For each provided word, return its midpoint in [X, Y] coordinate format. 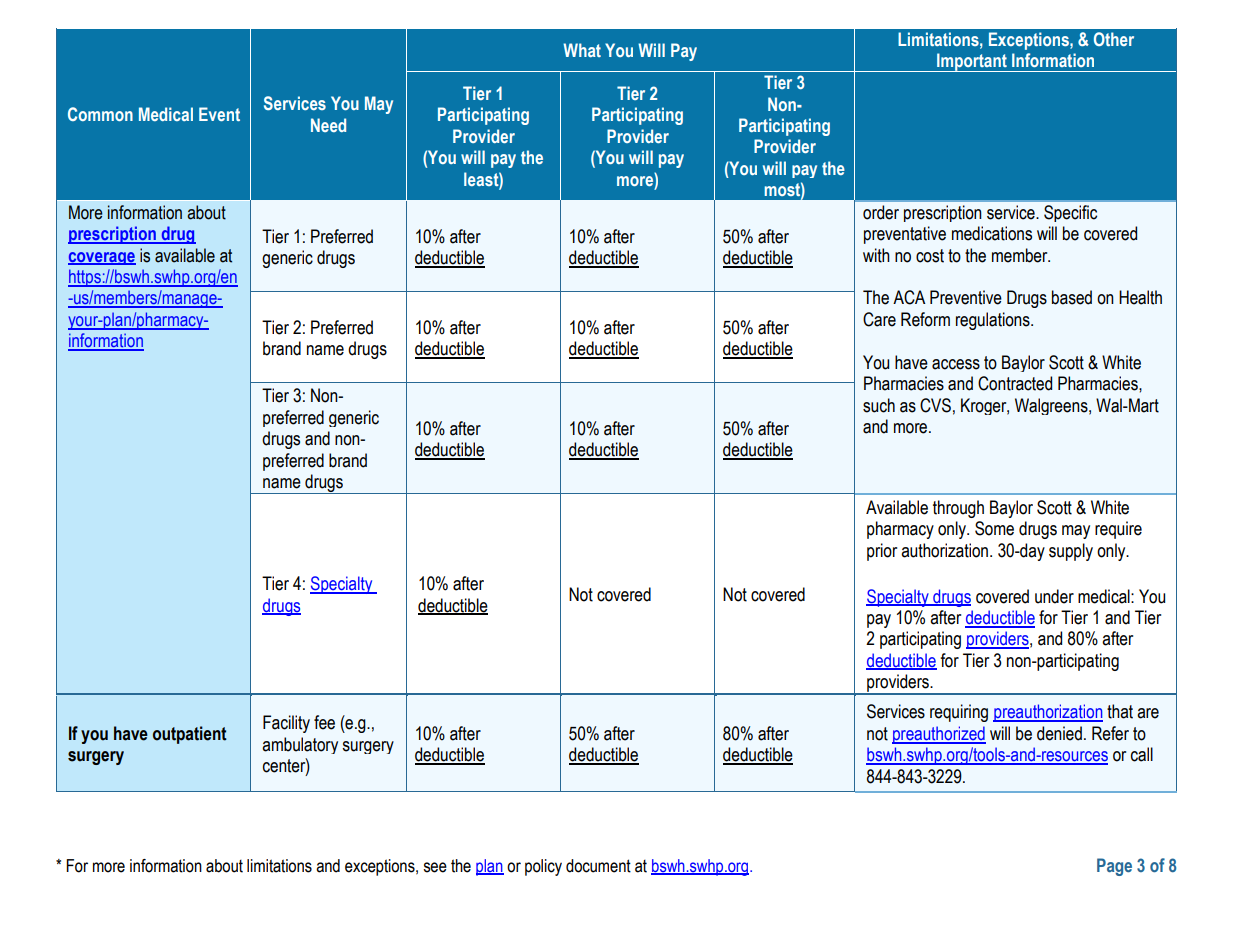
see [435, 867]
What [582, 50]
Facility [286, 724]
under [1054, 596]
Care [879, 319]
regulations [994, 321]
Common [100, 114]
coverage [102, 258]
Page [1114, 867]
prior [882, 552]
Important [972, 62]
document [598, 866]
